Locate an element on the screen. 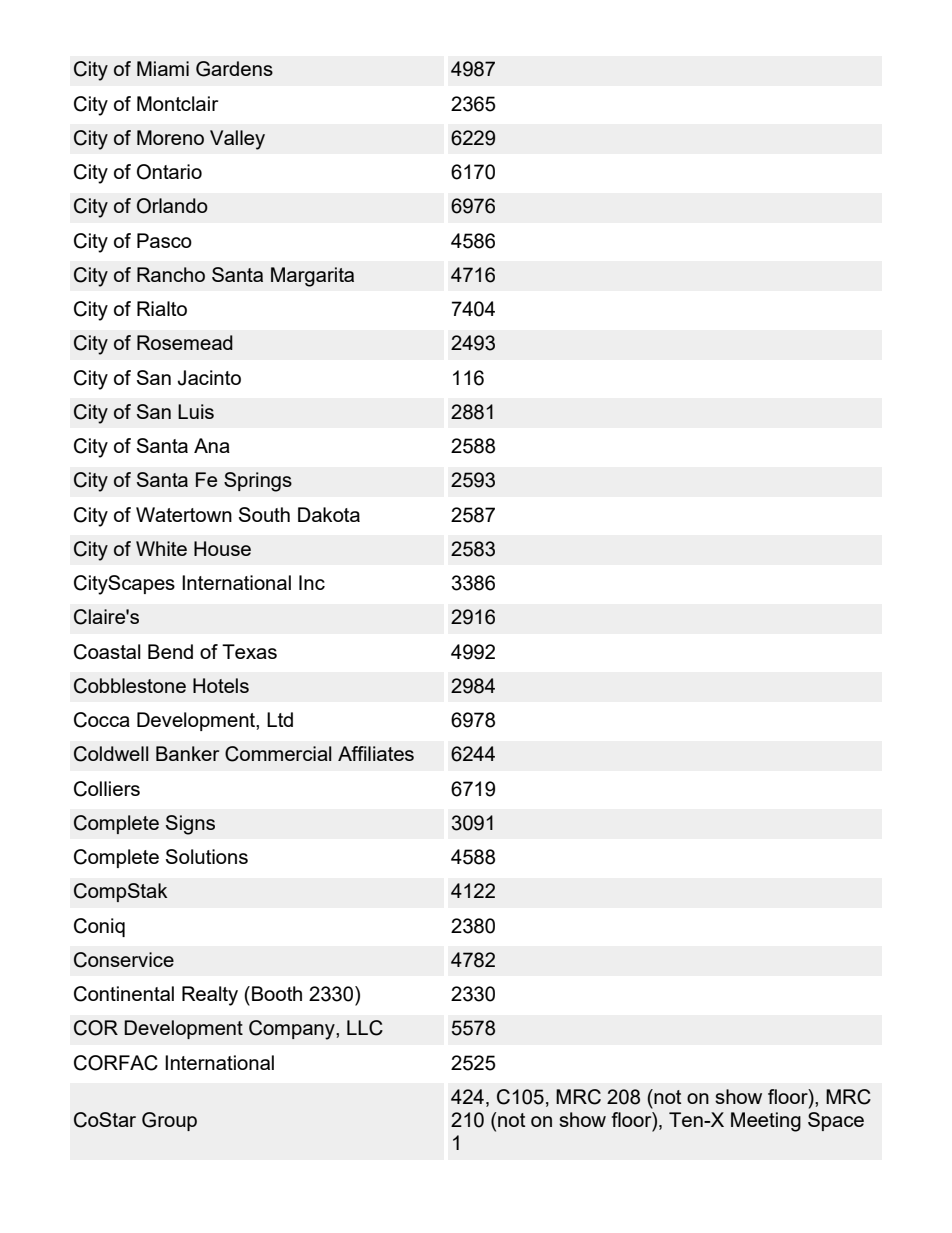  Meeting is located at coordinates (766, 1122).
